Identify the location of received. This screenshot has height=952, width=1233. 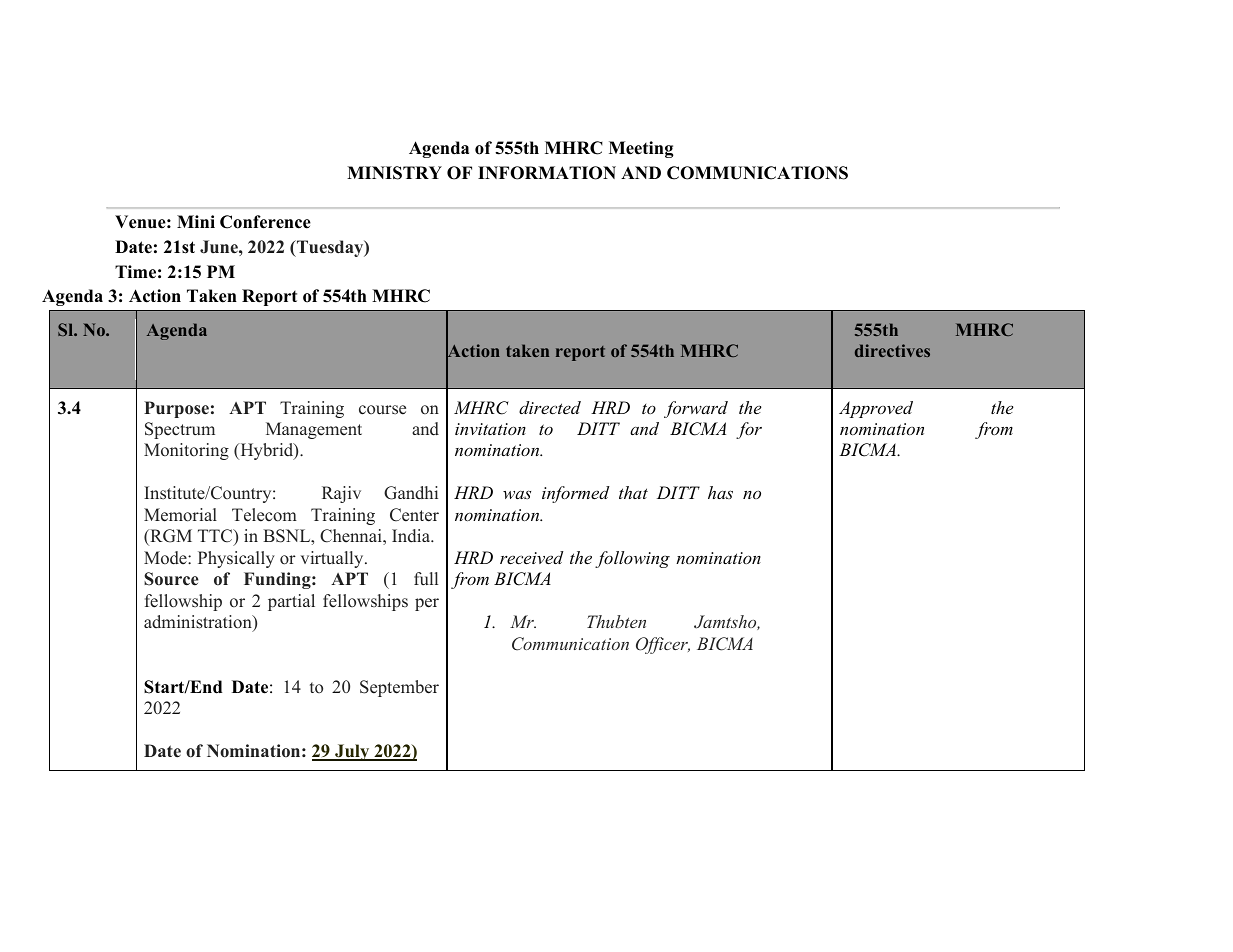
(532, 557).
